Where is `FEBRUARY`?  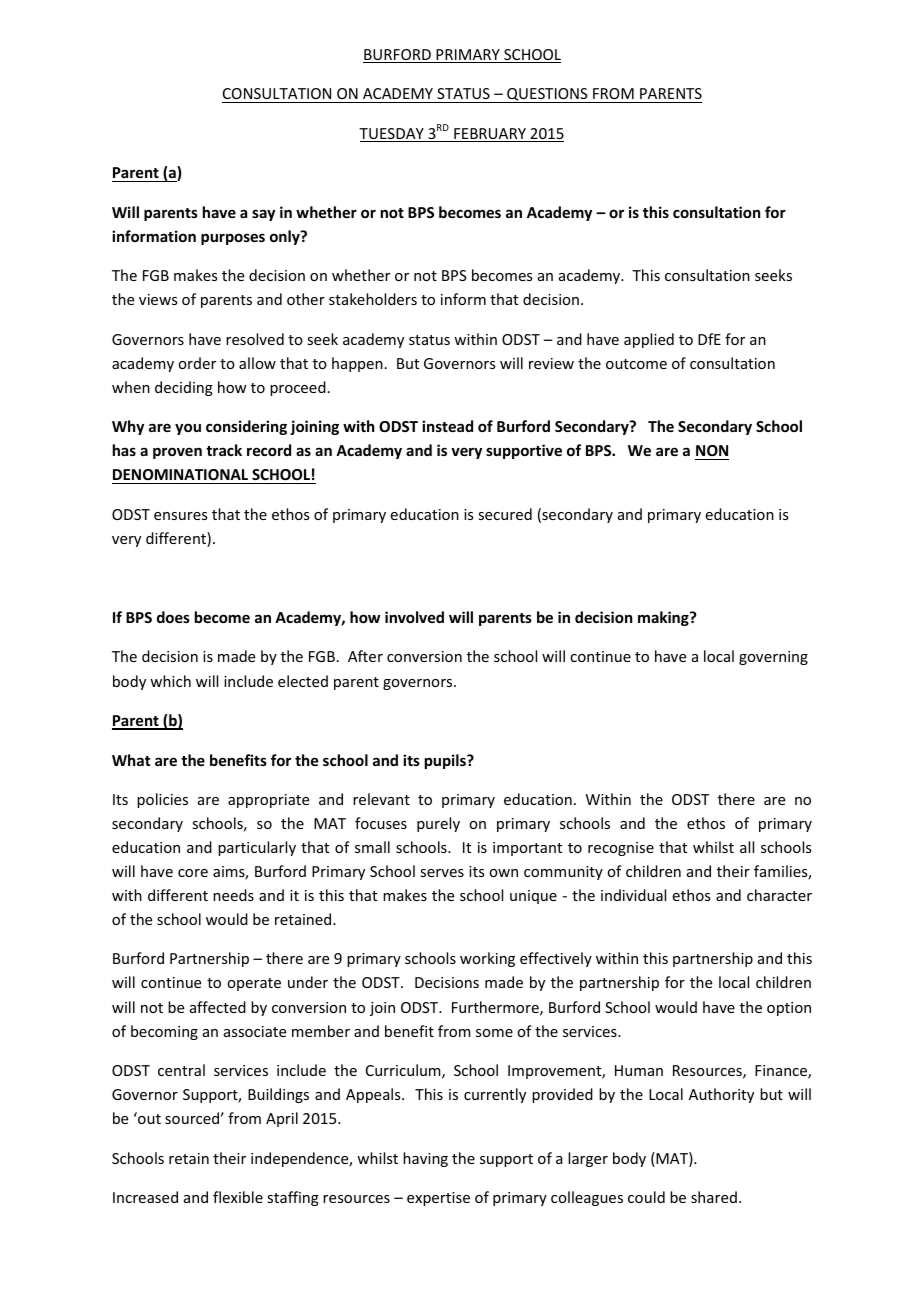
FEBRUARY is located at coordinates (490, 135).
